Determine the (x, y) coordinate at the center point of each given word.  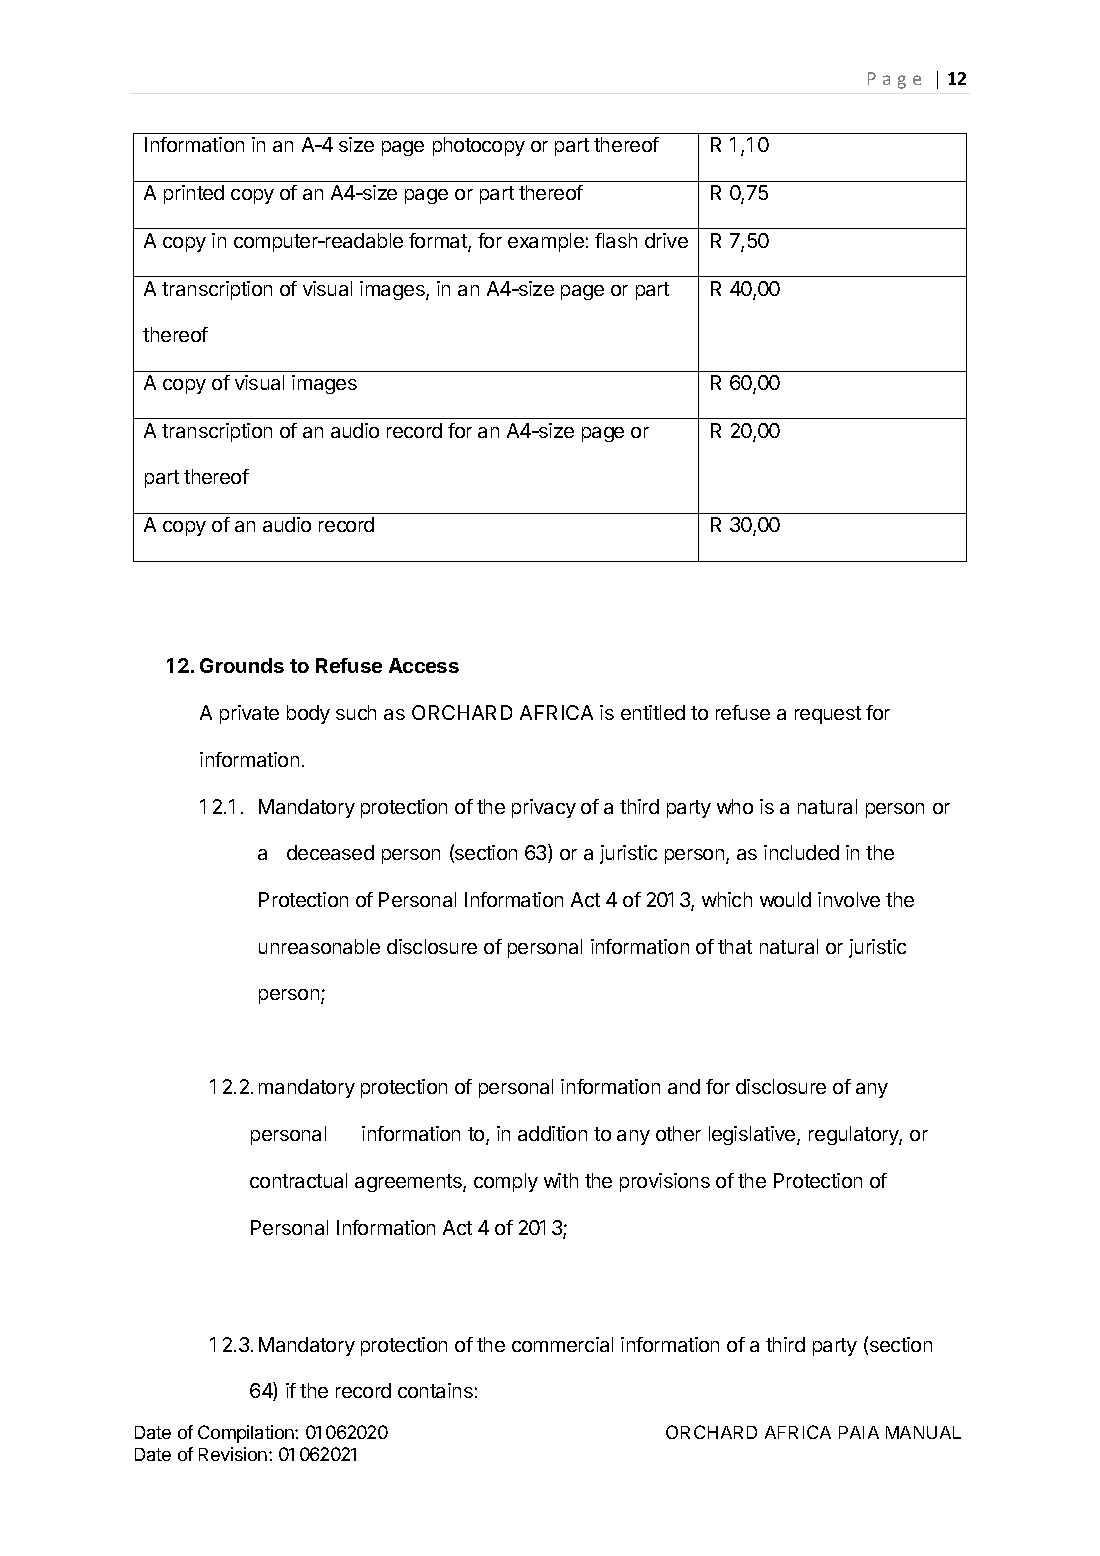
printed (194, 194)
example (546, 242)
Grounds (242, 665)
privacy (544, 808)
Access (424, 665)
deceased (330, 852)
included (801, 852)
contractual (298, 1180)
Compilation (247, 1434)
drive (666, 240)
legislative (753, 1135)
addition (552, 1133)
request (828, 715)
